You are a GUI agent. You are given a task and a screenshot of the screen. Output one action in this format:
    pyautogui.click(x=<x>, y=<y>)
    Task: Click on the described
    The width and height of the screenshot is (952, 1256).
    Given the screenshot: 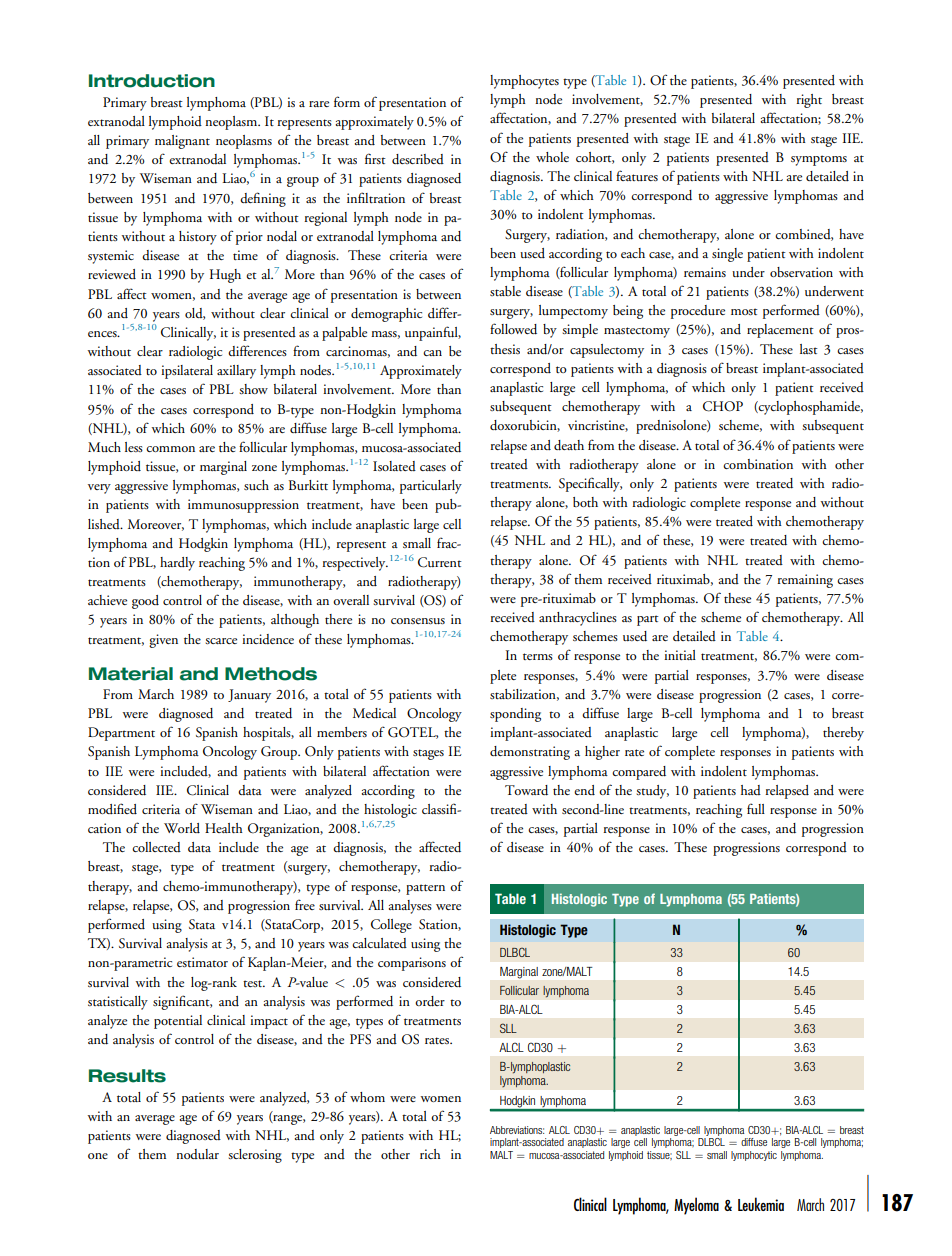 What is the action you would take?
    pyautogui.click(x=418, y=159)
